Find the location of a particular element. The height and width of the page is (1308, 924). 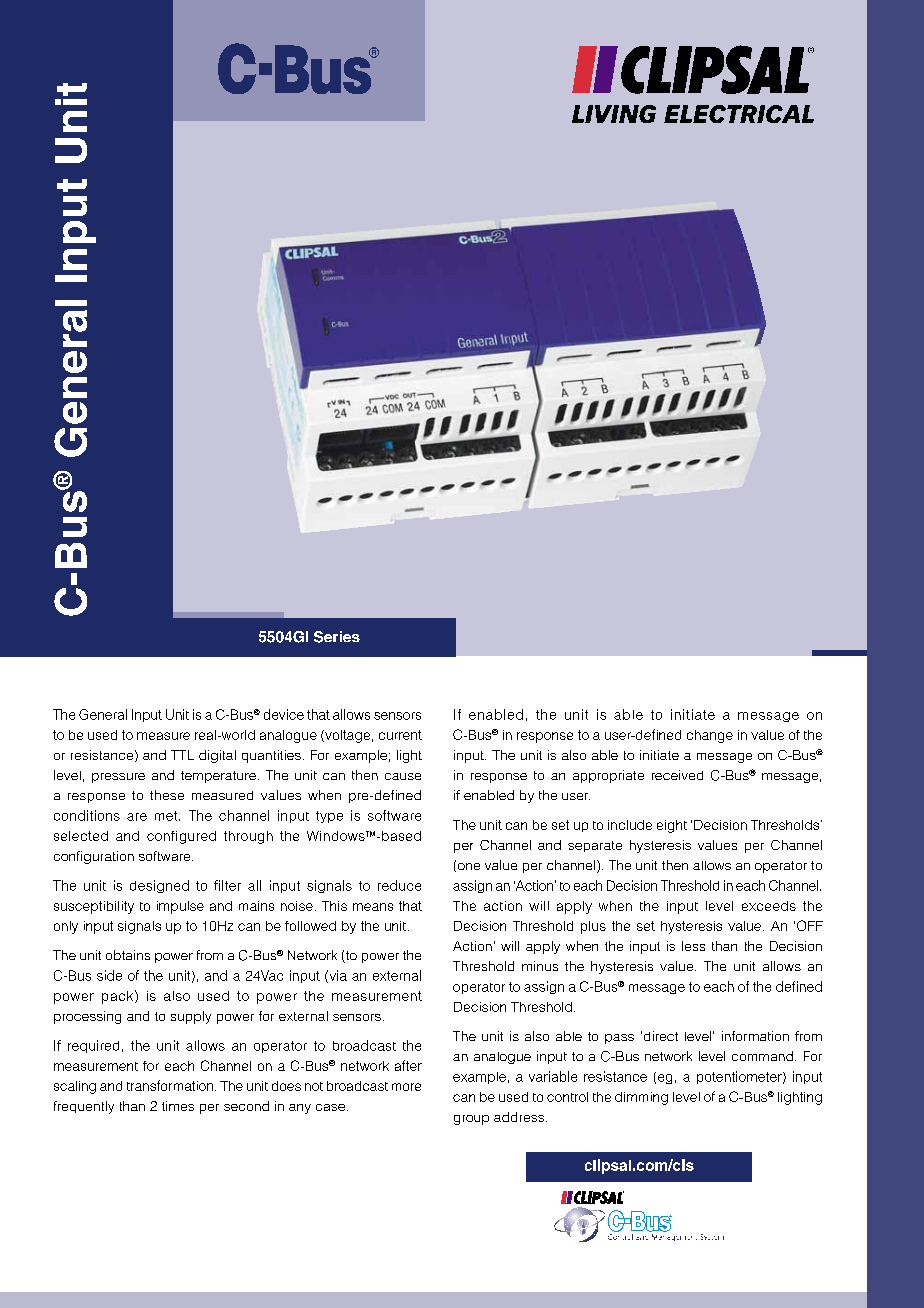

exceeds is located at coordinates (769, 906).
